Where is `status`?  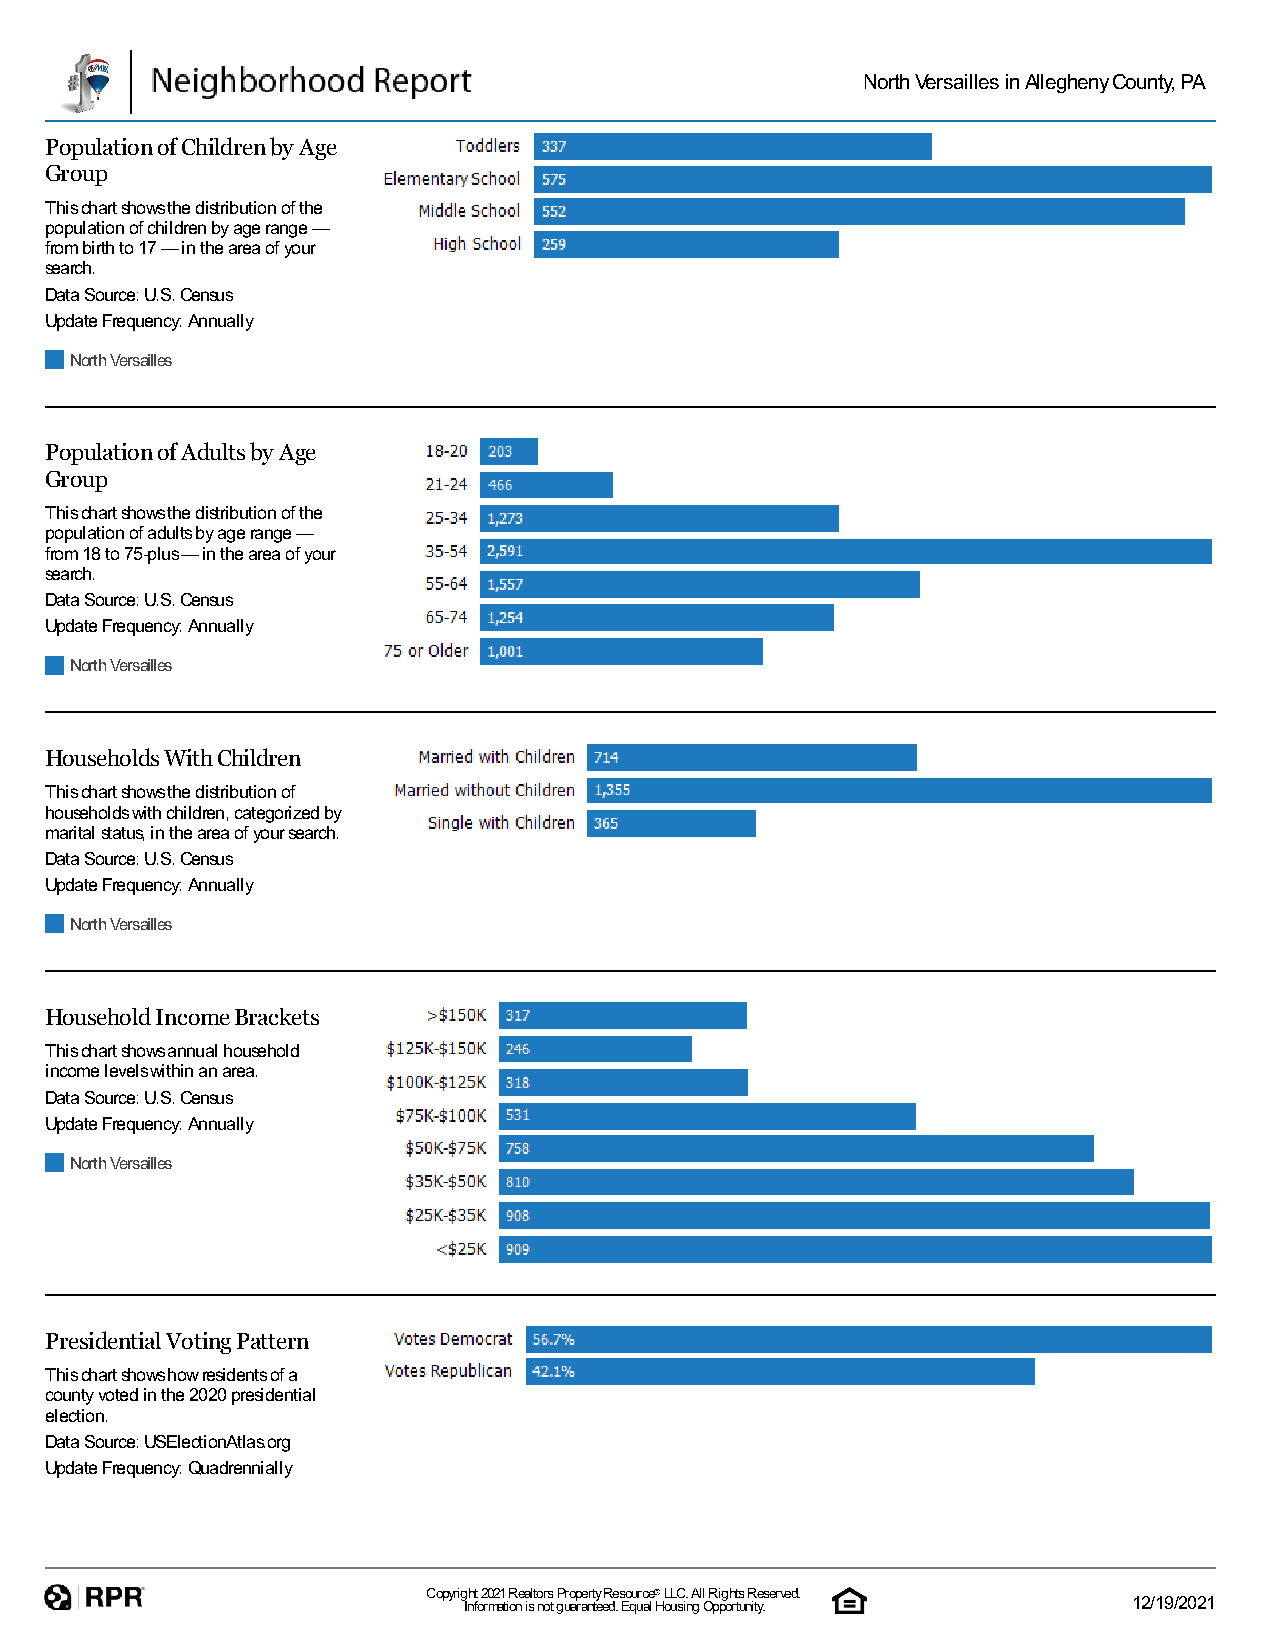
status is located at coordinates (123, 834).
